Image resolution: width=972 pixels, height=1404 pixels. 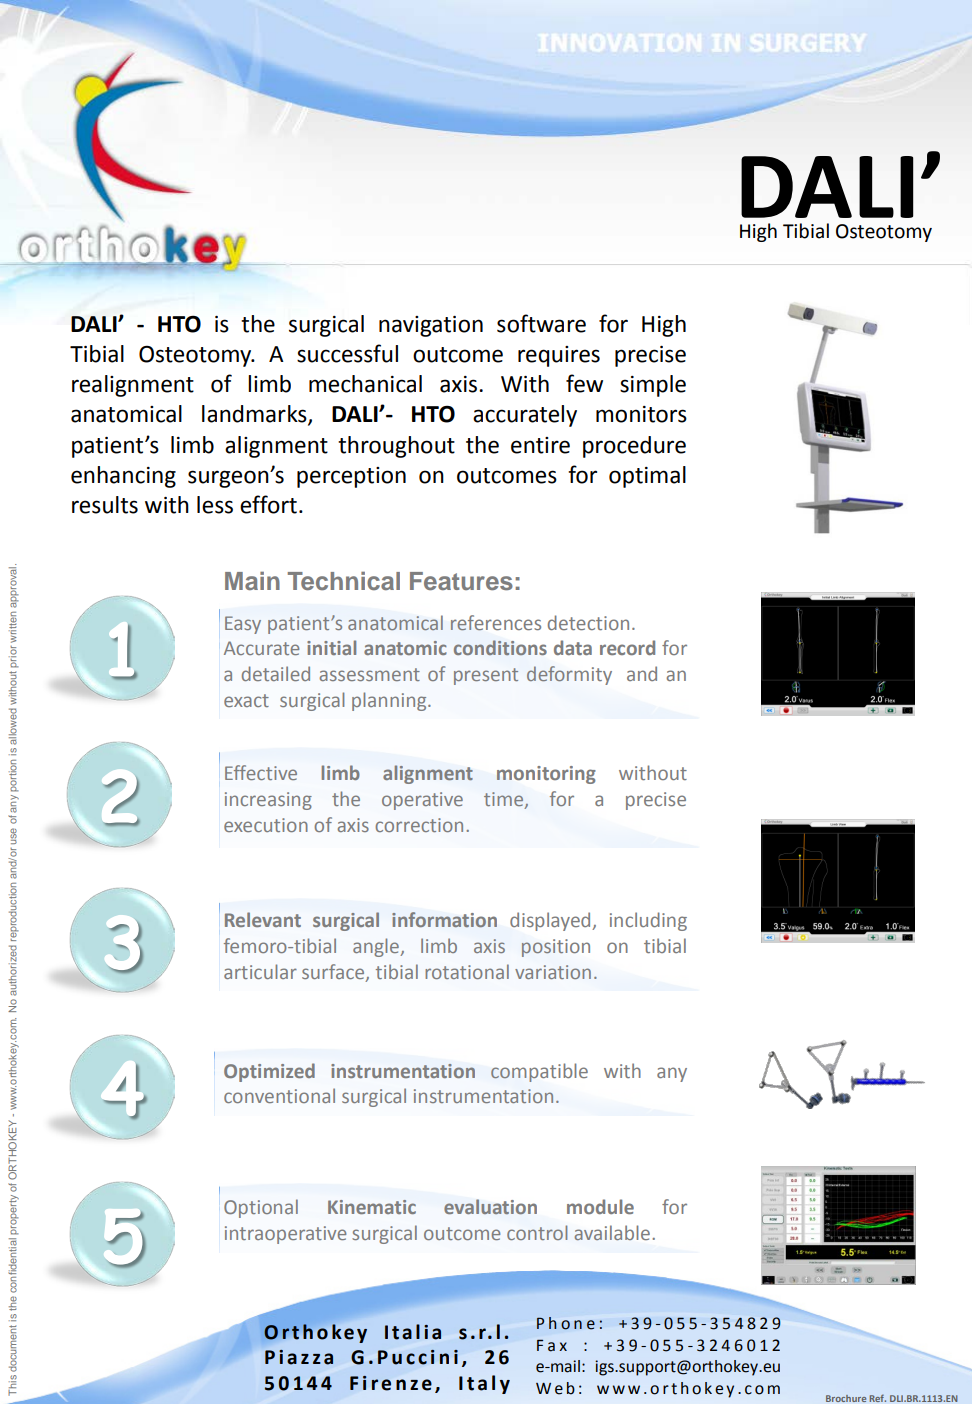 I want to click on landmarks, so click(x=255, y=415).
